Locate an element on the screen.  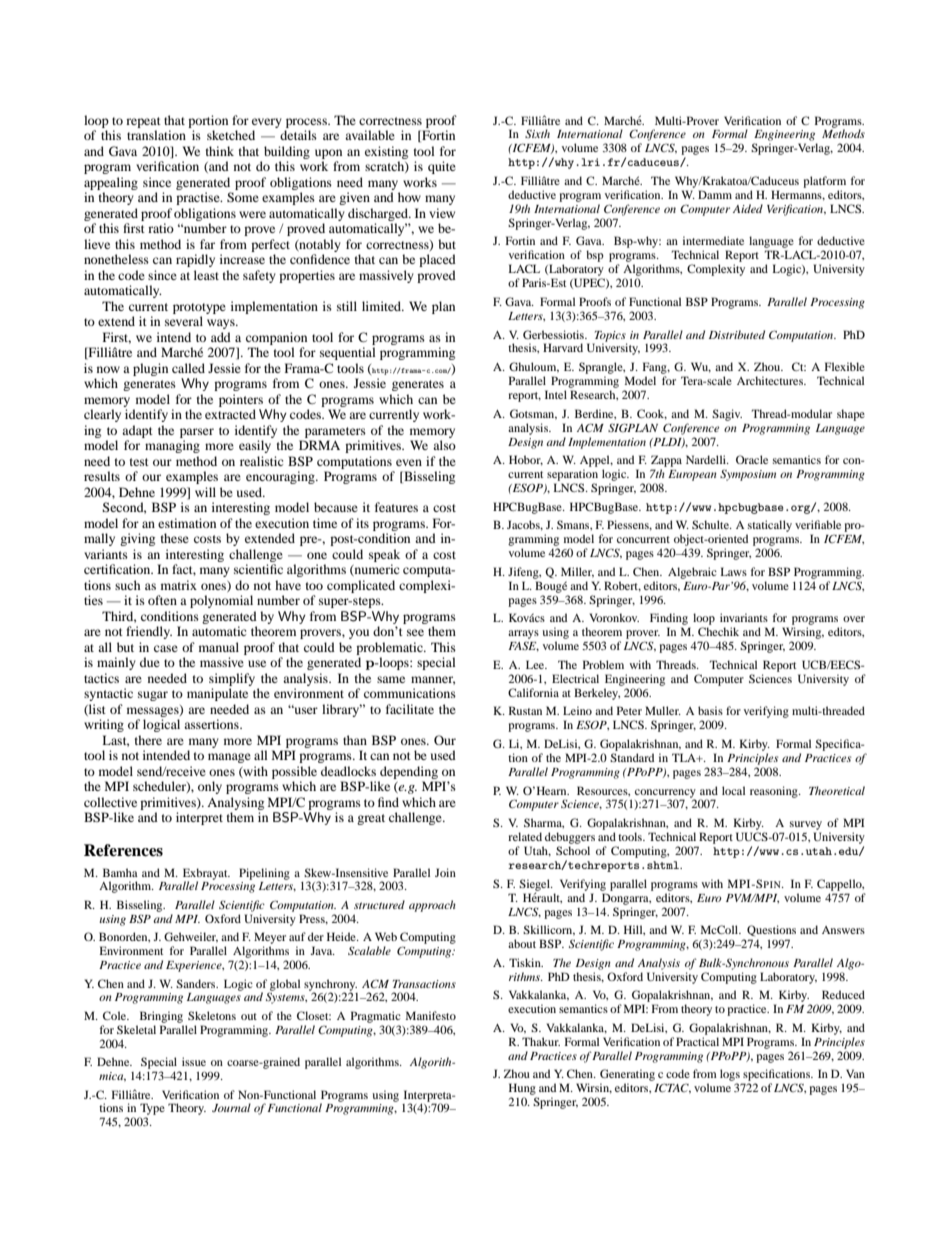
platform is located at coordinates (824, 182).
